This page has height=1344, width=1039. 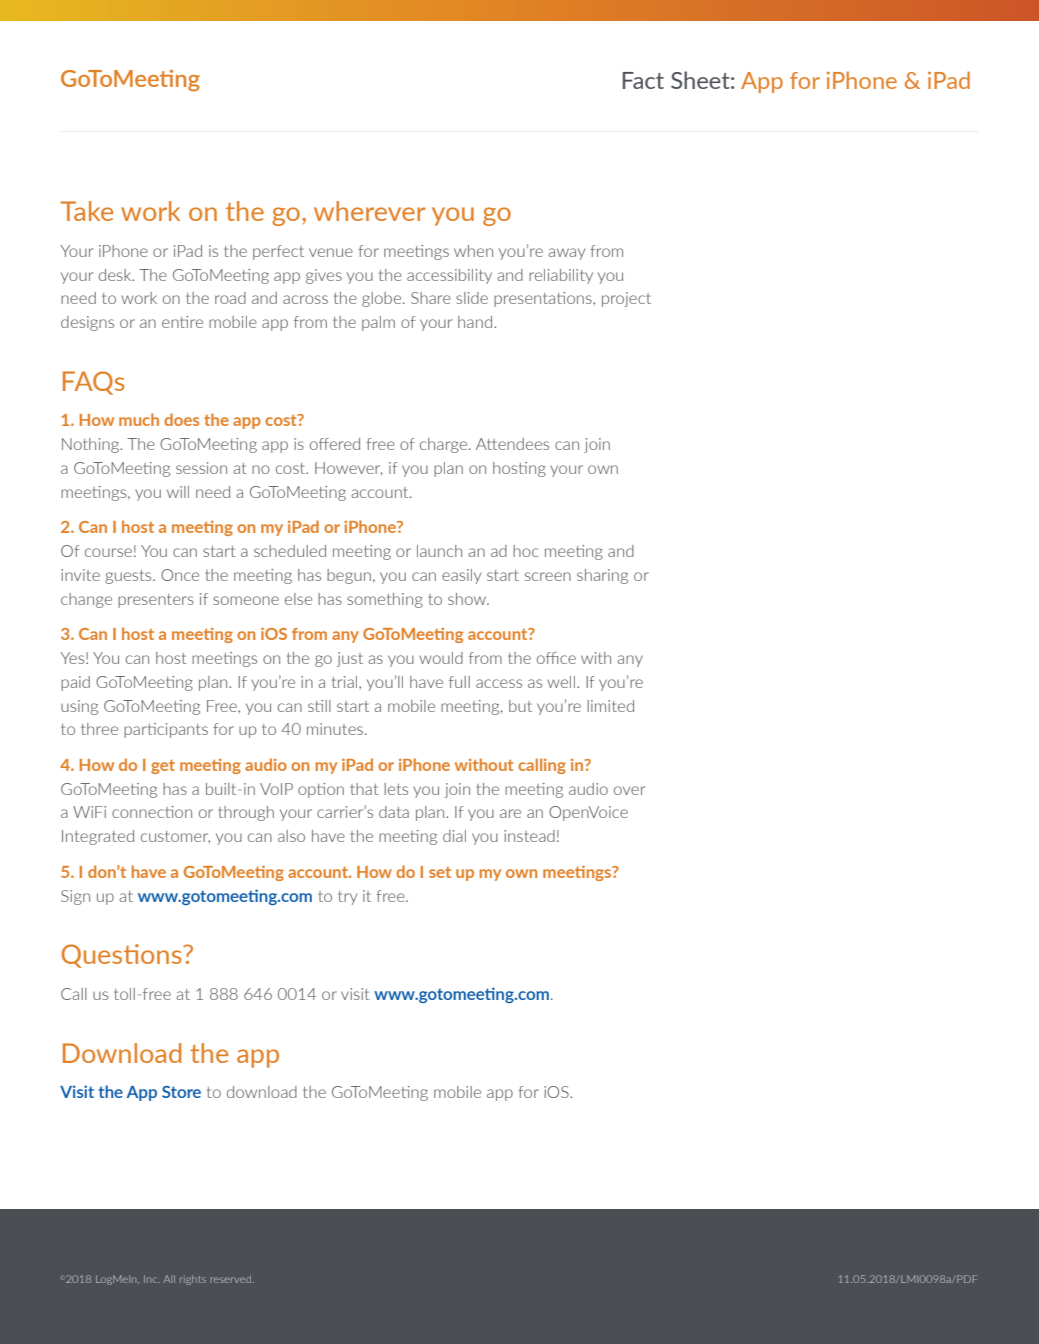 I want to click on try, so click(x=347, y=898).
